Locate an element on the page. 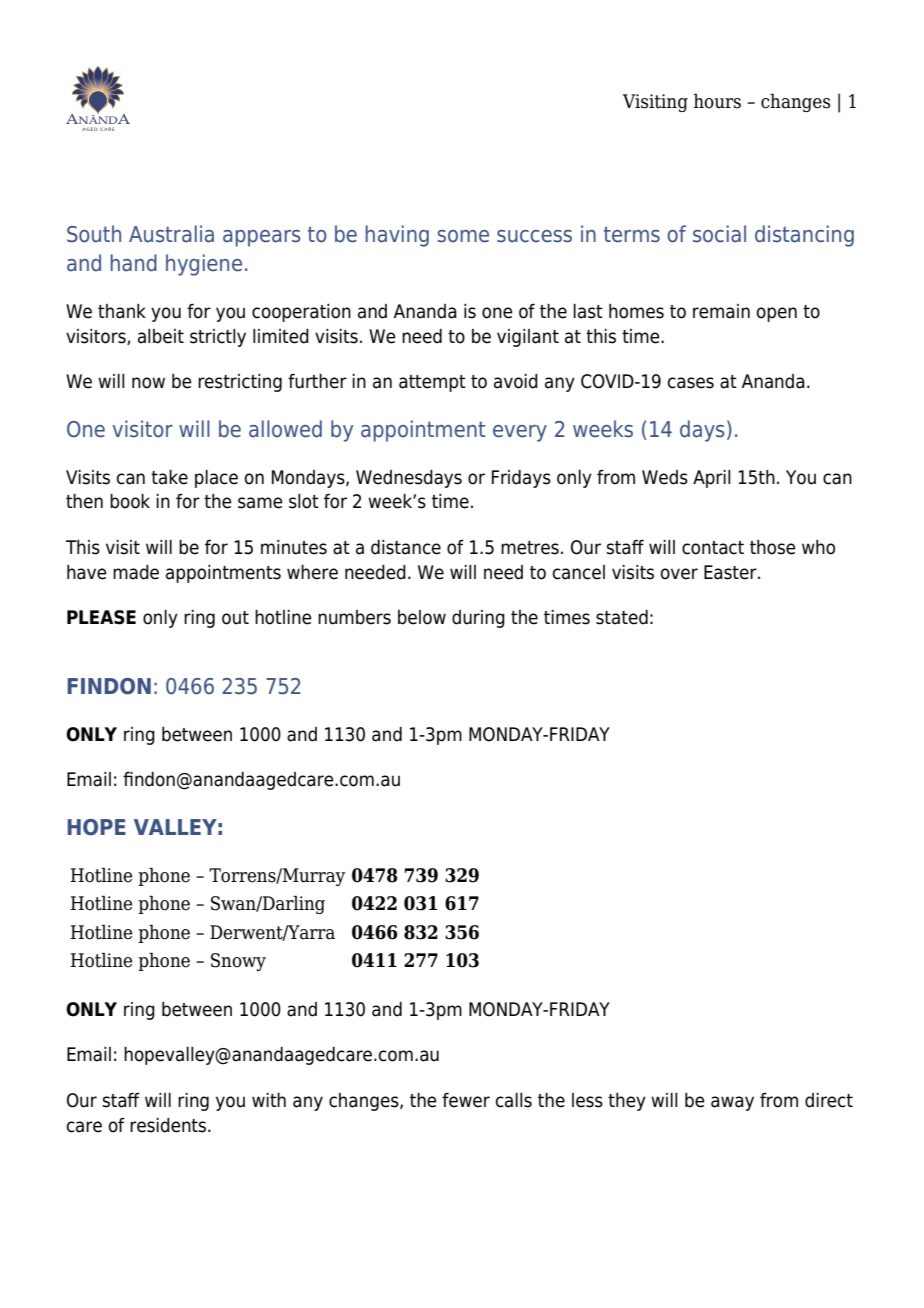 Image resolution: width=924 pixels, height=1308 pixels. some is located at coordinates (463, 236).
